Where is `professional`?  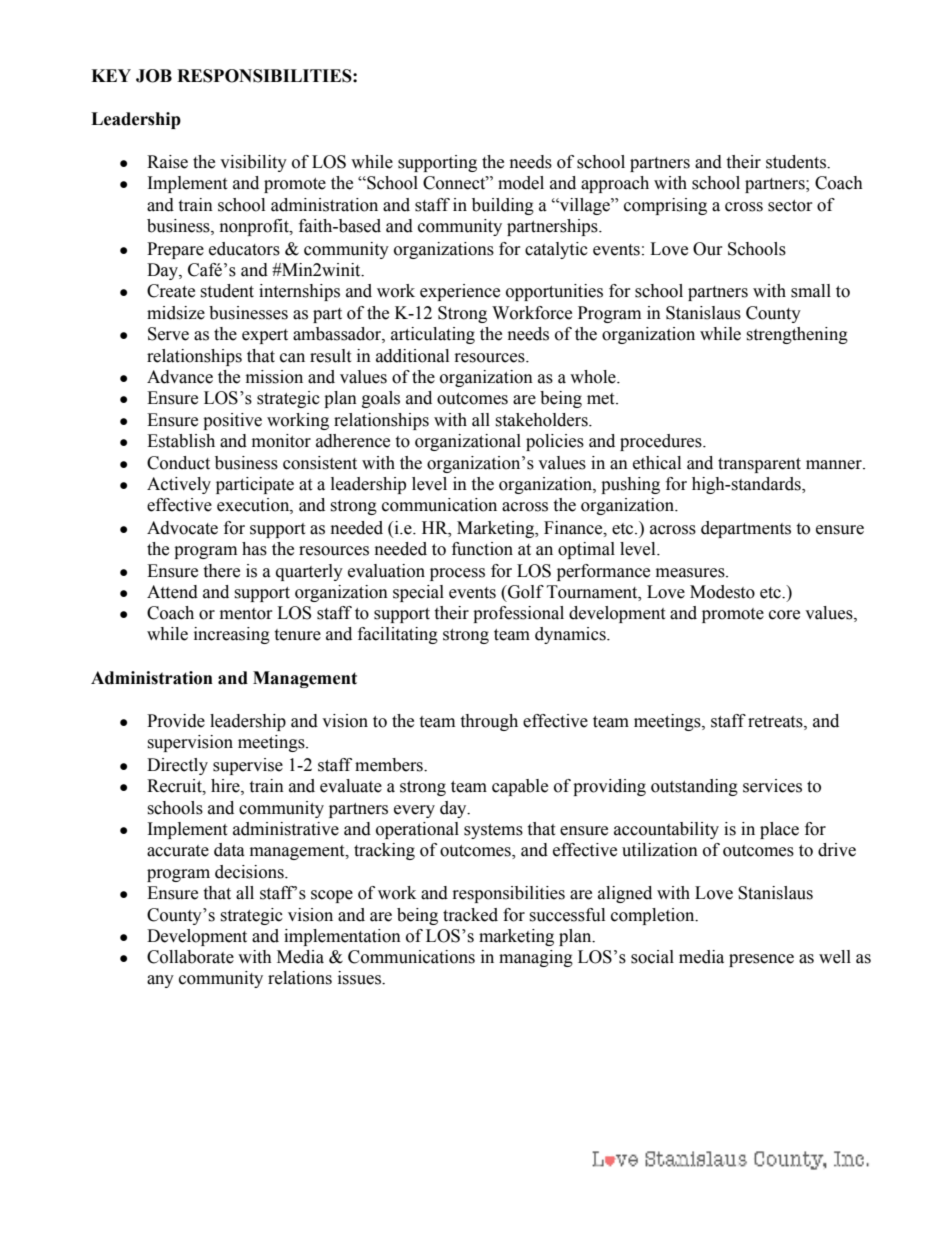
professional is located at coordinates (518, 614).
